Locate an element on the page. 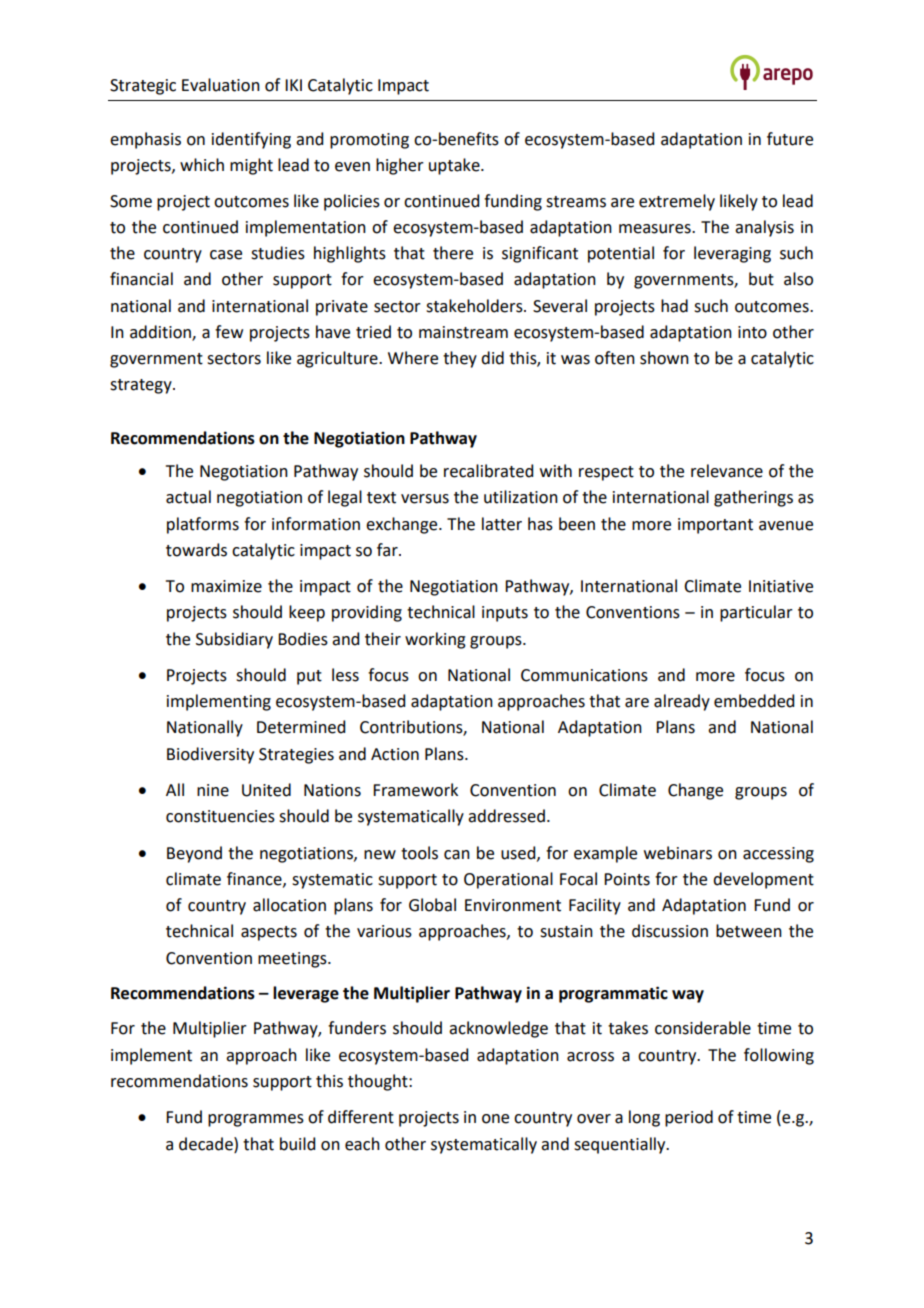 The height and width of the page is (1308, 924). tools is located at coordinates (419, 853).
